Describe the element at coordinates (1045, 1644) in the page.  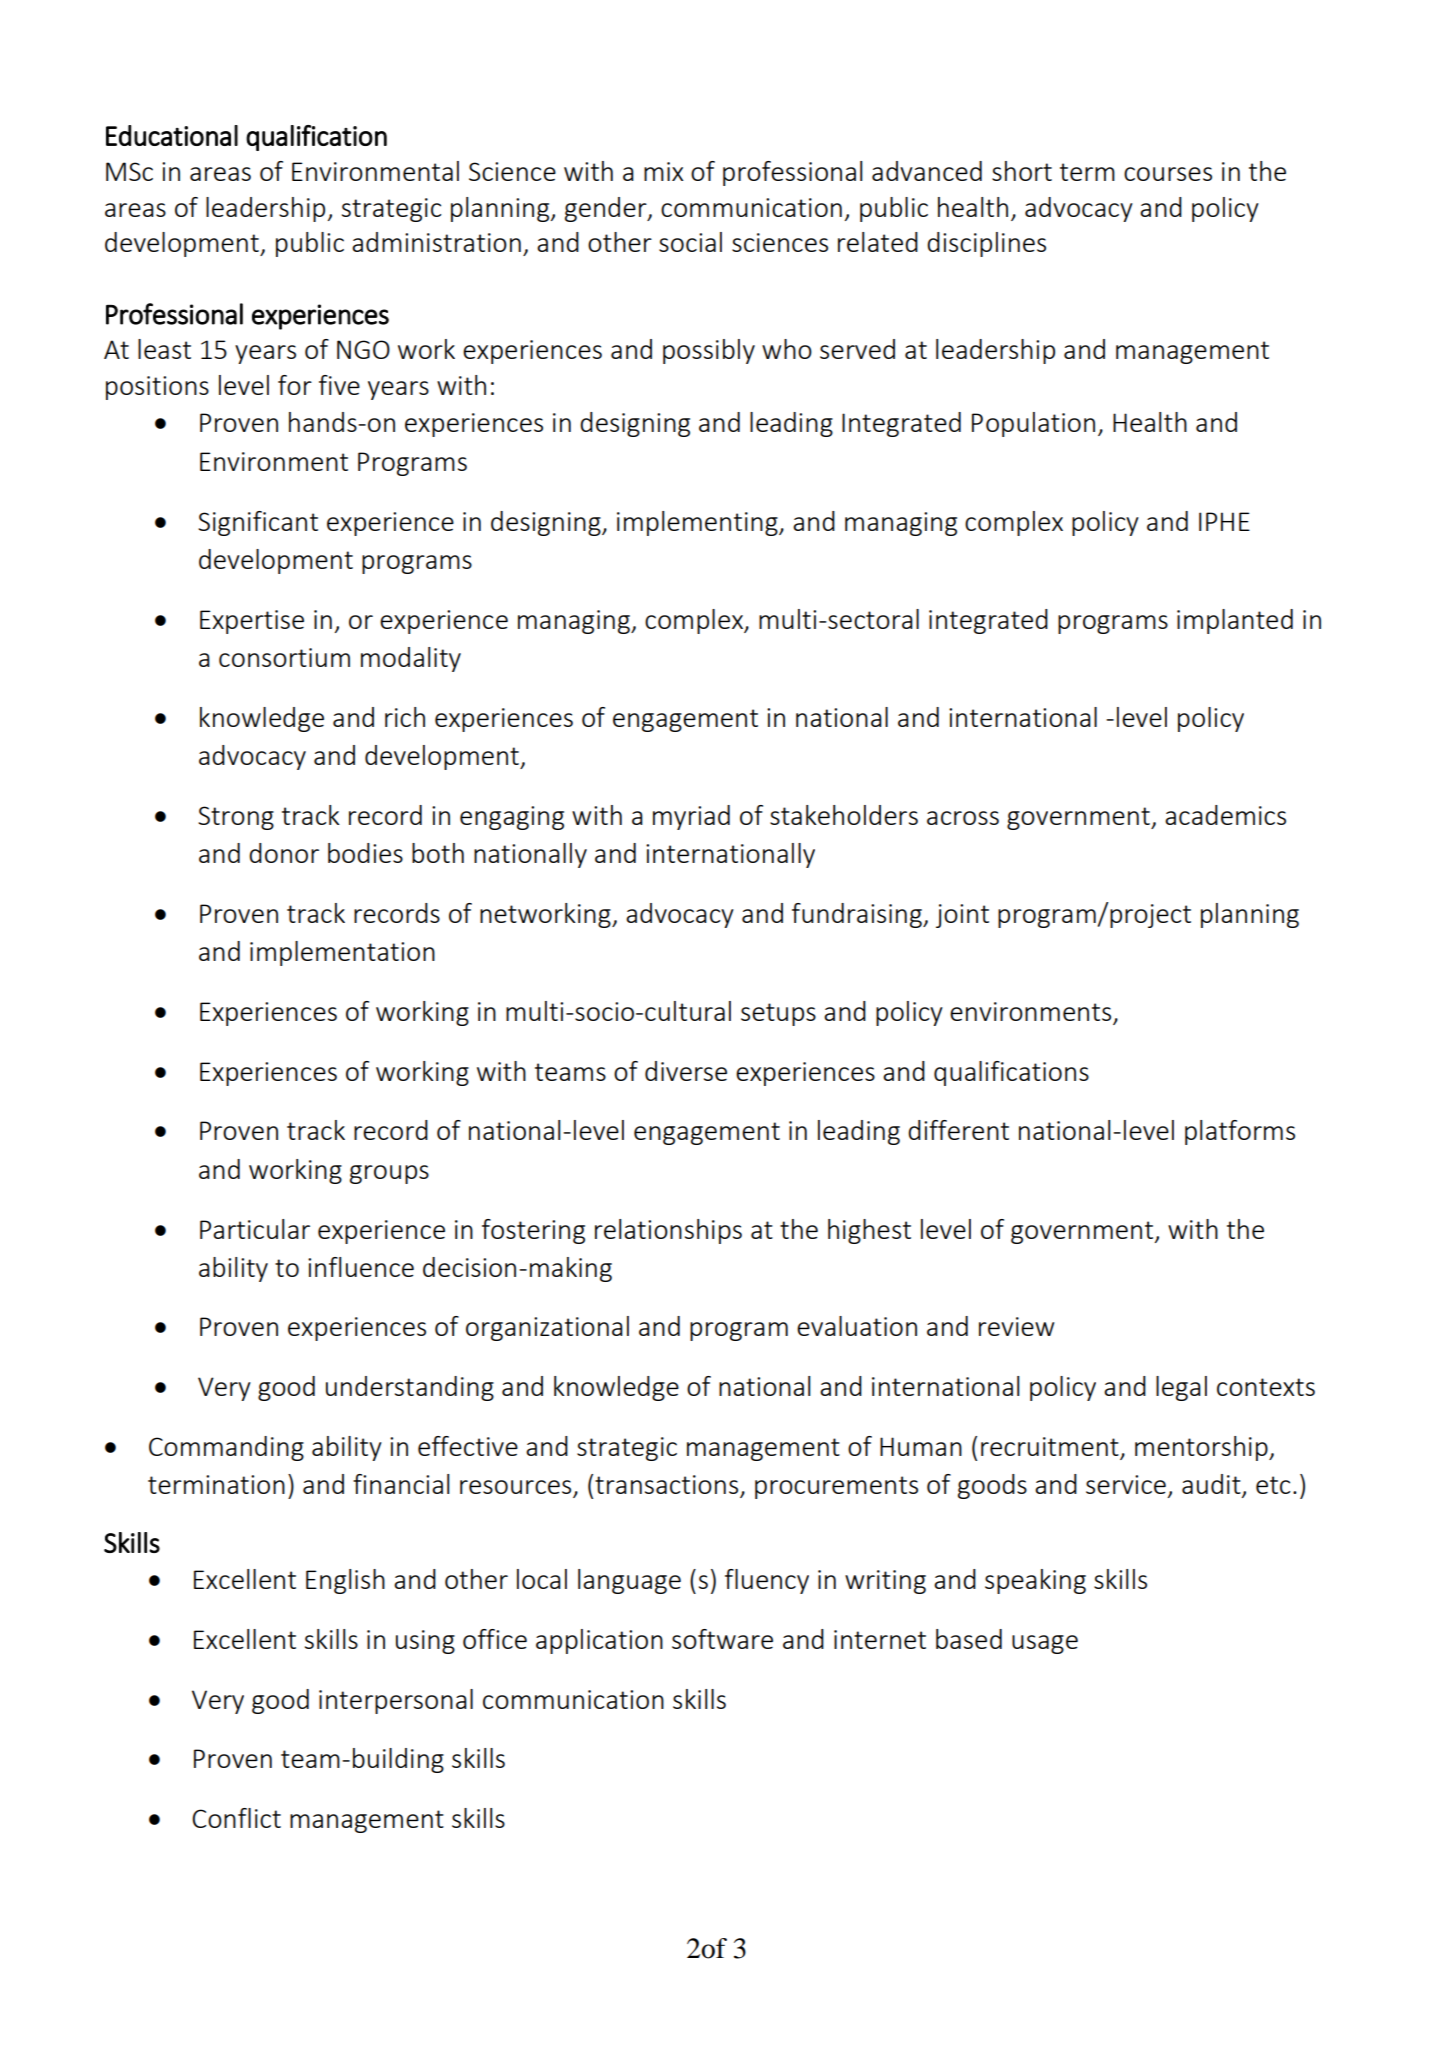
I see `usage` at that location.
